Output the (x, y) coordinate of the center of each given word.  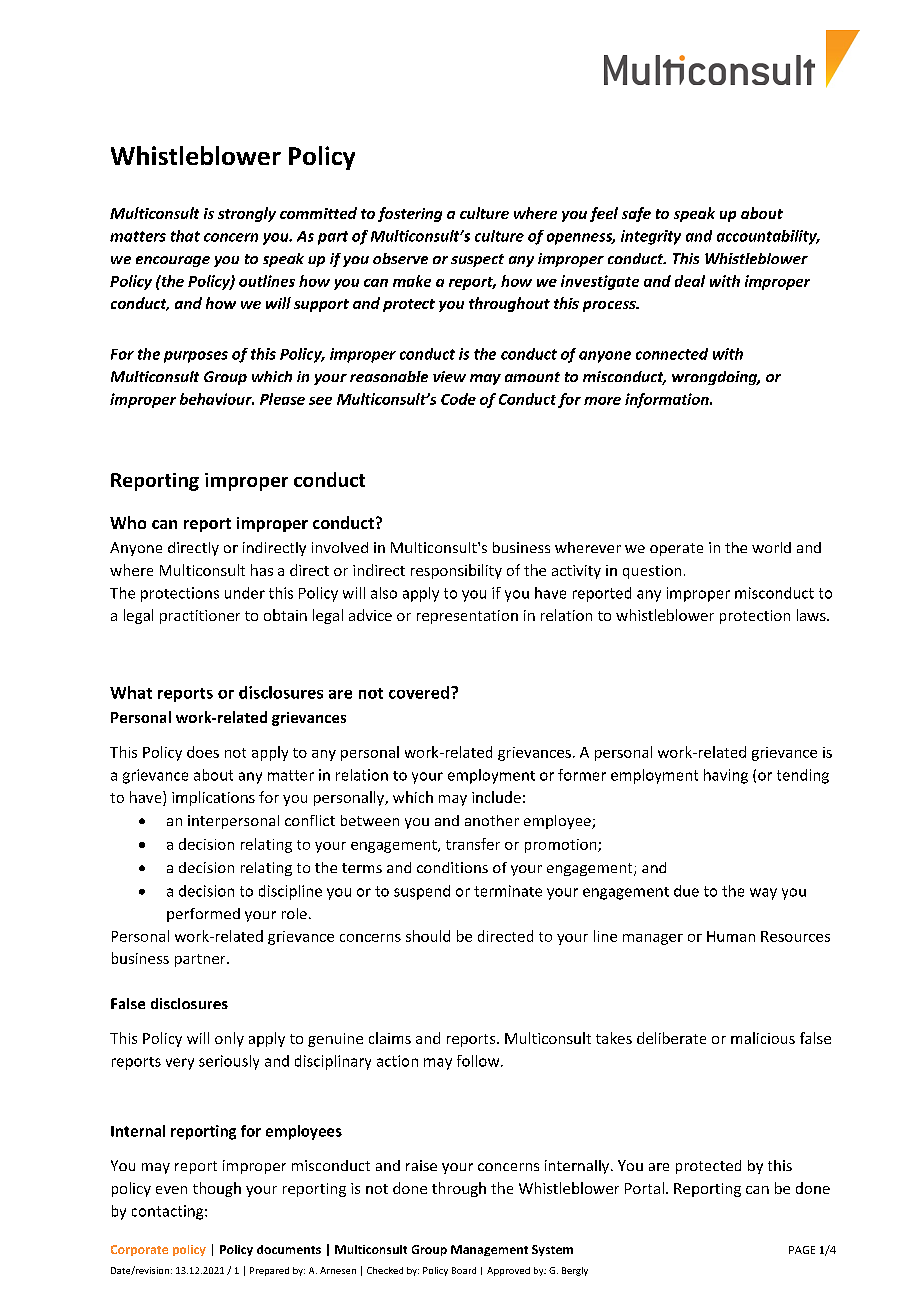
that (185, 236)
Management (489, 1250)
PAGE (802, 1250)
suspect (477, 260)
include (496, 797)
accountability (768, 237)
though (217, 1189)
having (726, 776)
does (203, 752)
